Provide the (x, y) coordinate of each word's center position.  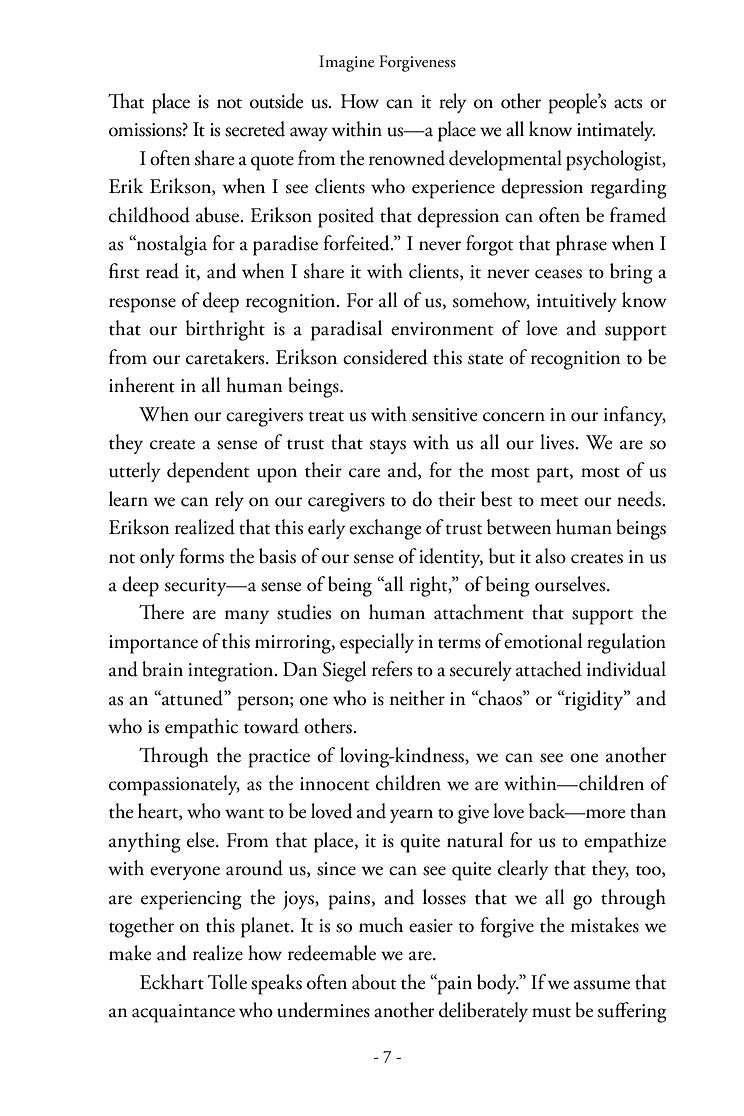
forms (201, 556)
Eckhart (172, 982)
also (550, 556)
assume (602, 985)
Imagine (347, 63)
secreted (255, 129)
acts (628, 103)
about (374, 982)
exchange (385, 529)
